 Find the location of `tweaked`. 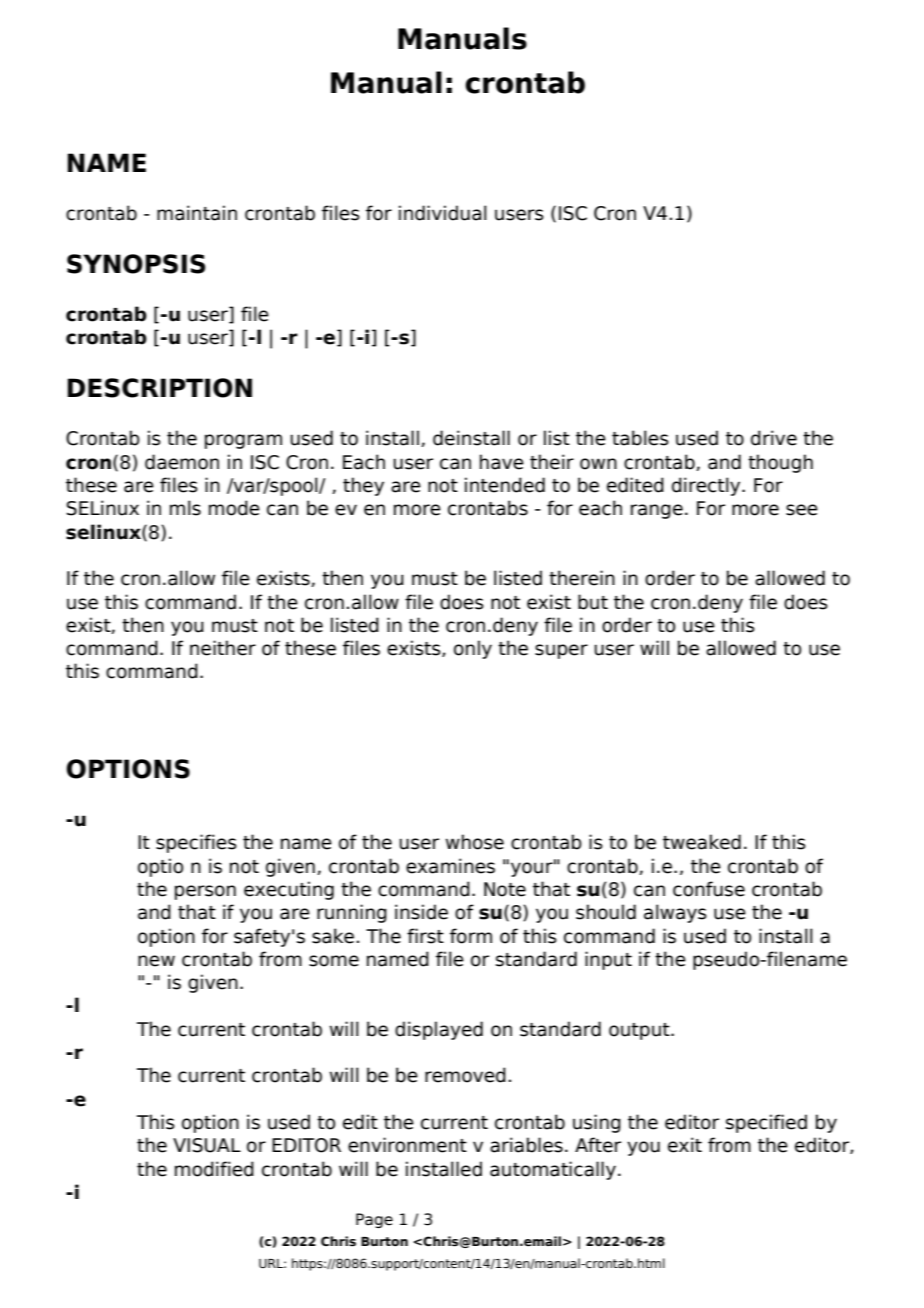

tweaked is located at coordinates (702, 842).
